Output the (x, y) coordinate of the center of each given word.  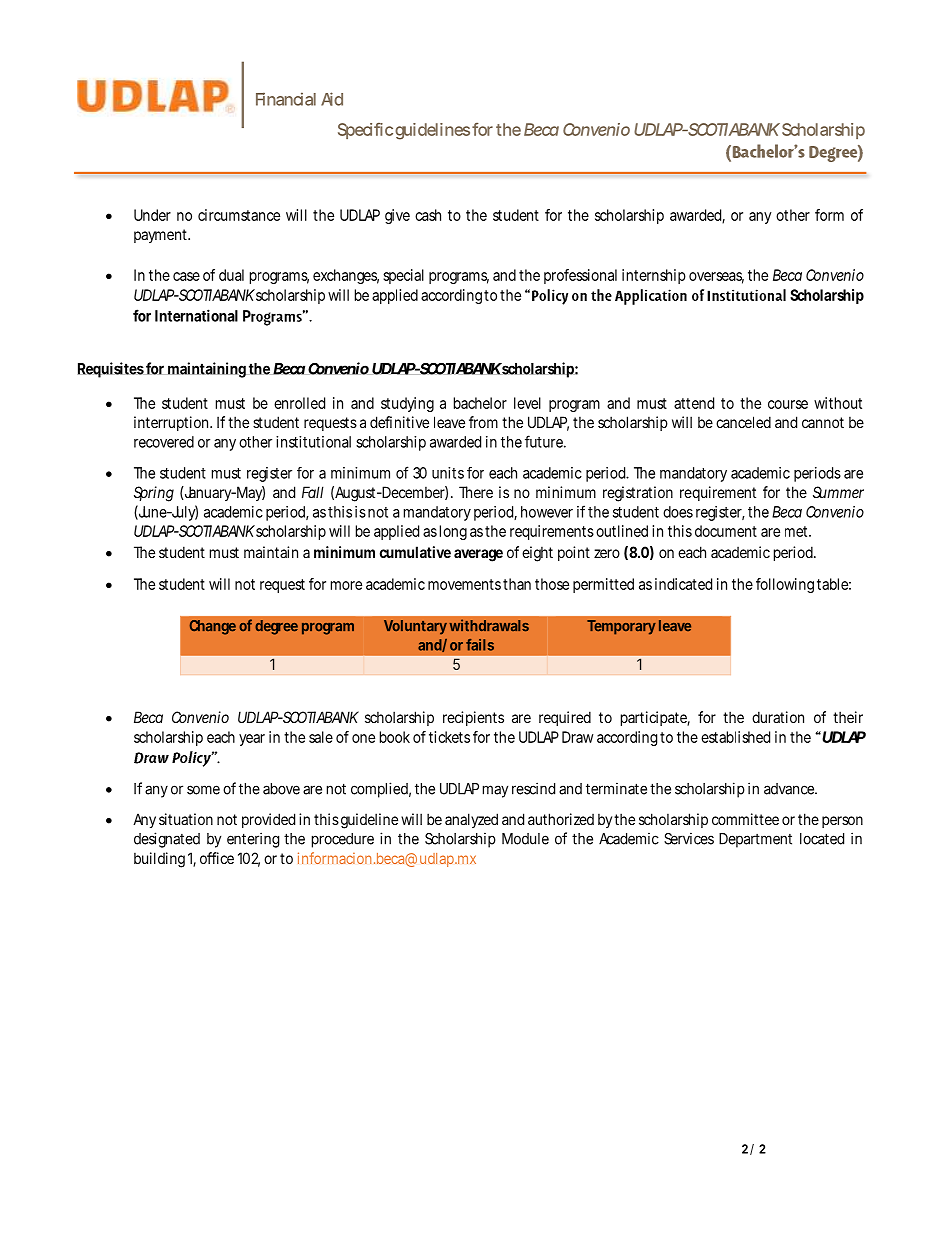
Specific (365, 131)
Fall (313, 492)
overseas (716, 277)
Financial (286, 99)
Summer (838, 492)
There (476, 492)
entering (253, 840)
